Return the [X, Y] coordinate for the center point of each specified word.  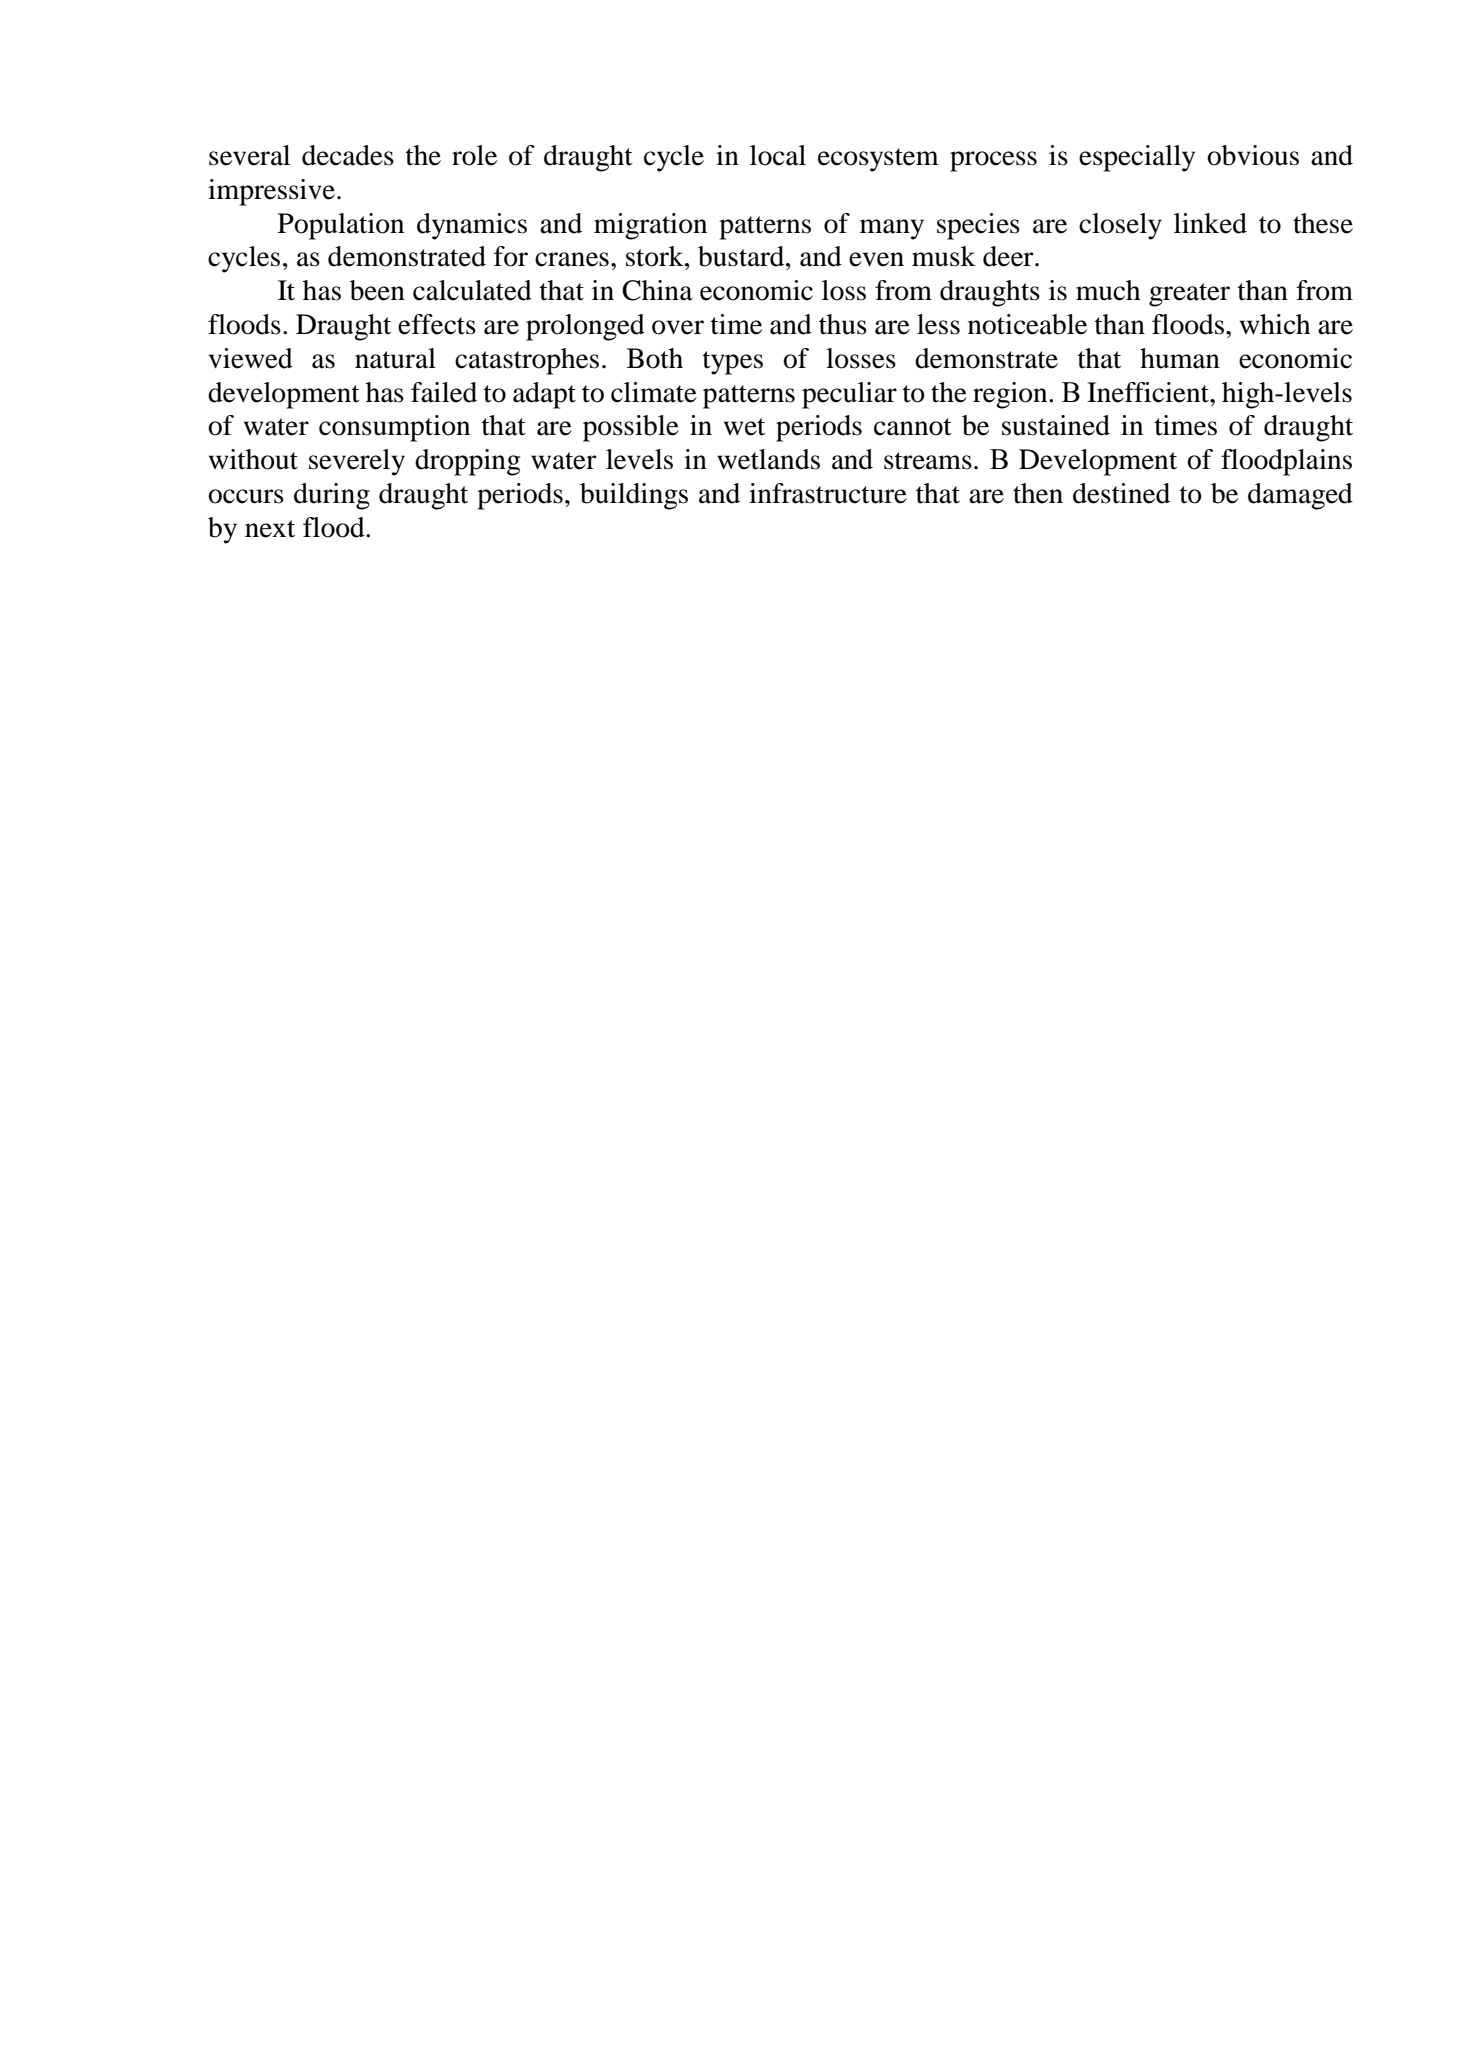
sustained [1056, 425]
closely [1120, 226]
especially [1137, 158]
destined [1121, 493]
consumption [394, 428]
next [270, 529]
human [1180, 358]
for [511, 256]
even [876, 259]
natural [395, 358]
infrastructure [828, 493]
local [778, 155]
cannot [913, 427]
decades [348, 155]
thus [843, 324]
